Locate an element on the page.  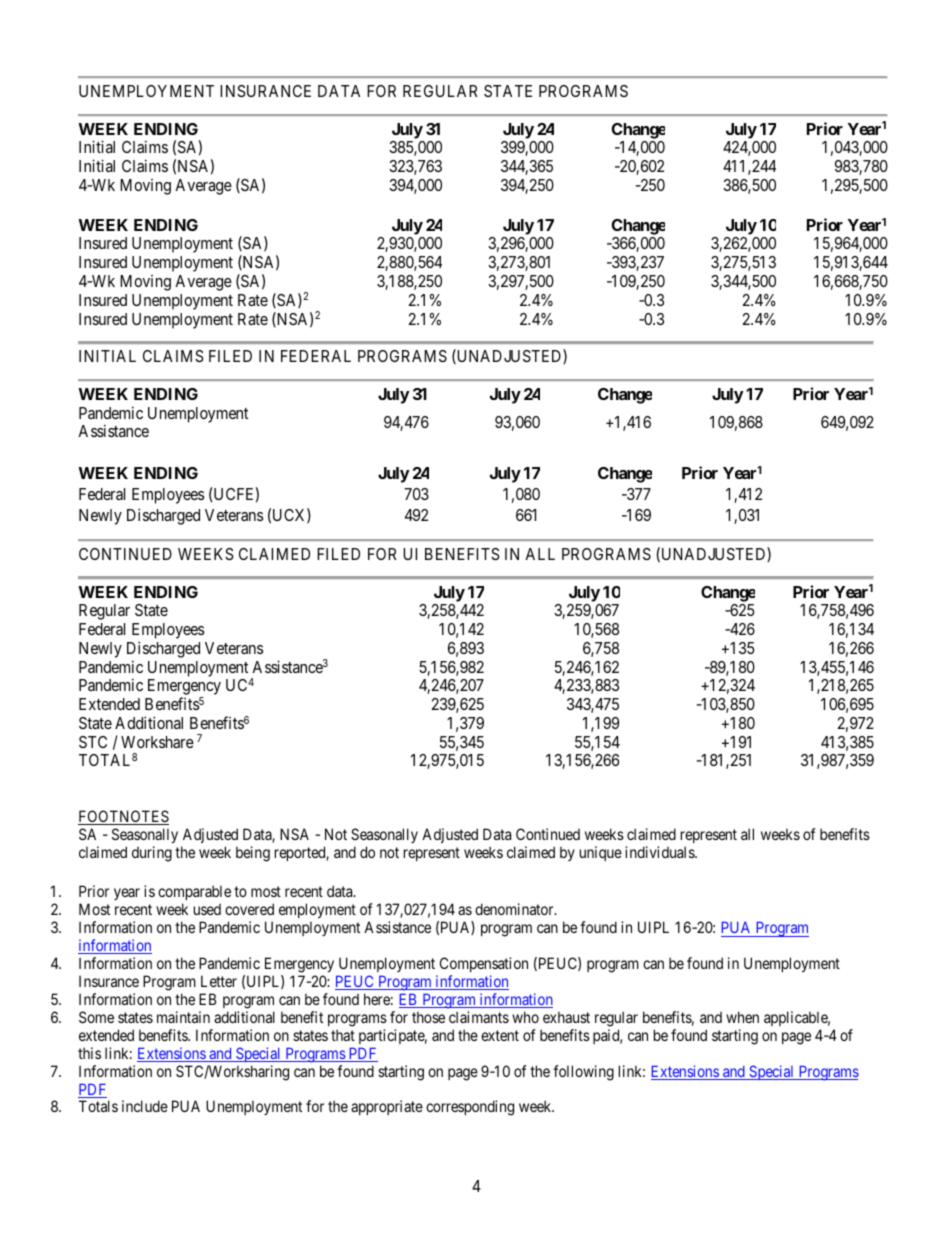
Compensation is located at coordinates (482, 966).
